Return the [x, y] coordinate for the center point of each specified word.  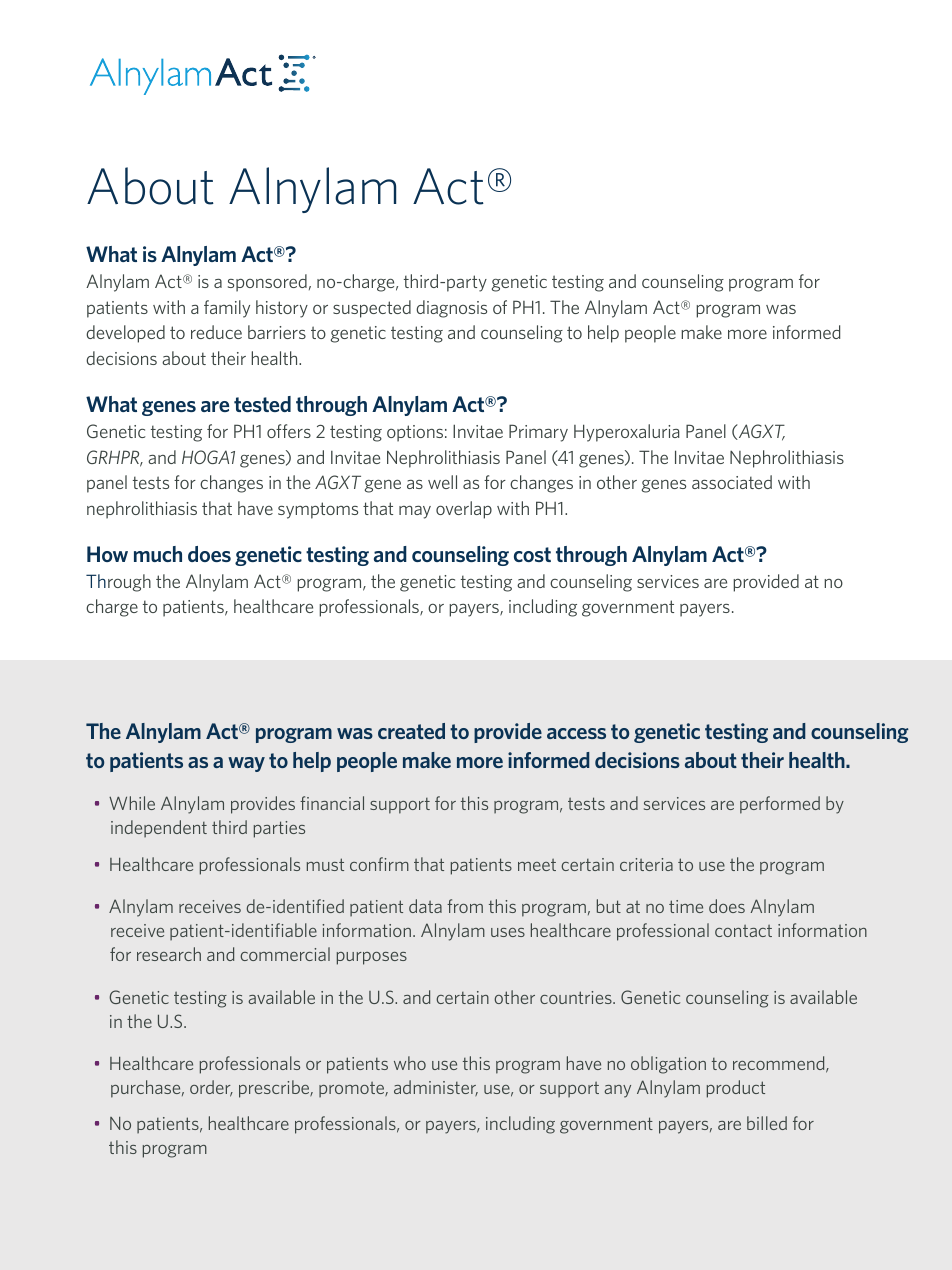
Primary [538, 433]
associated [732, 482]
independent [159, 828]
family [227, 309]
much [158, 554]
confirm [379, 864]
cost [532, 554]
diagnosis [451, 309]
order [211, 1088]
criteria [646, 864]
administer [436, 1088]
